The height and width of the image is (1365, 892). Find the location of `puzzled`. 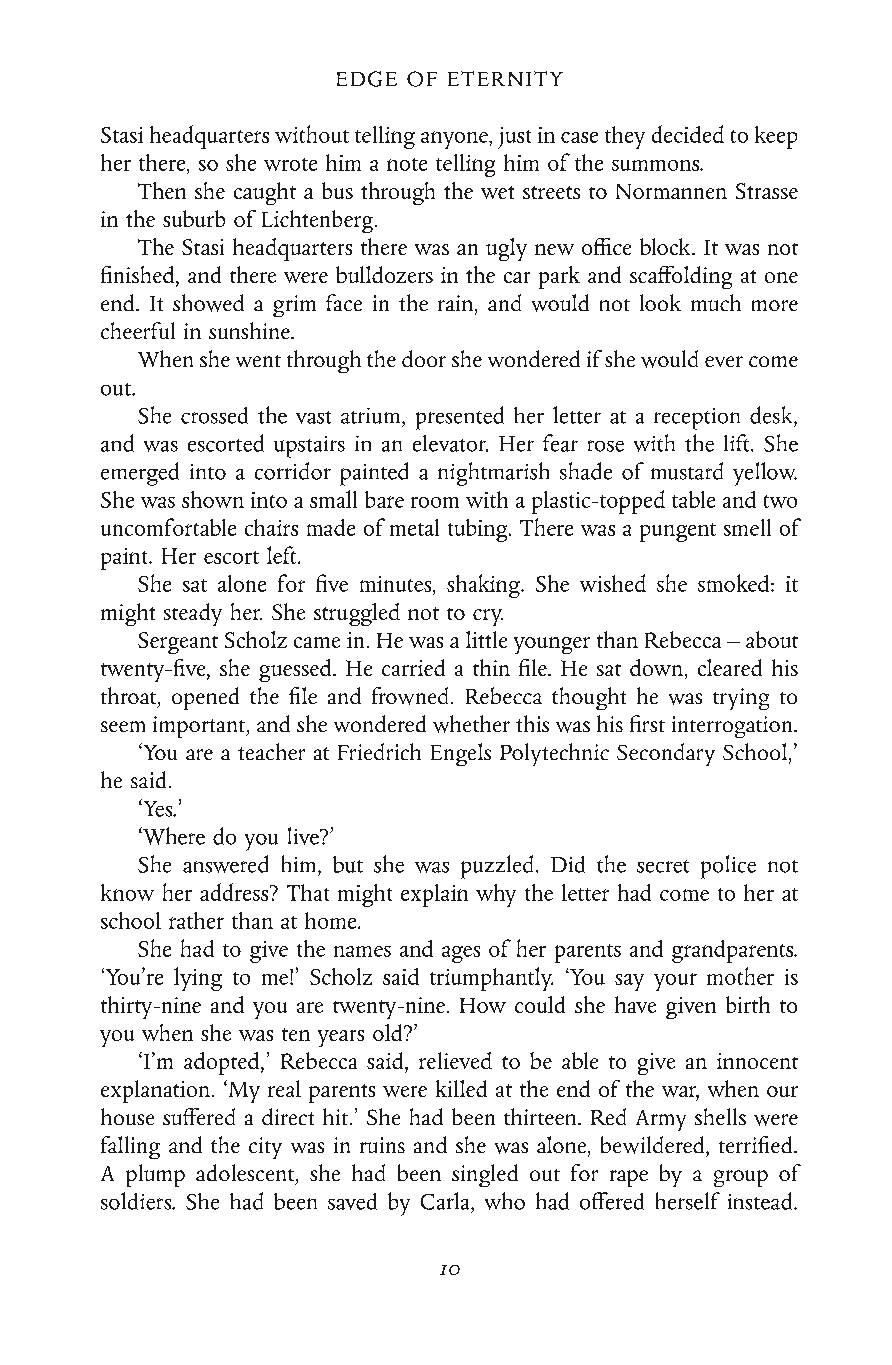

puzzled is located at coordinates (497, 867).
